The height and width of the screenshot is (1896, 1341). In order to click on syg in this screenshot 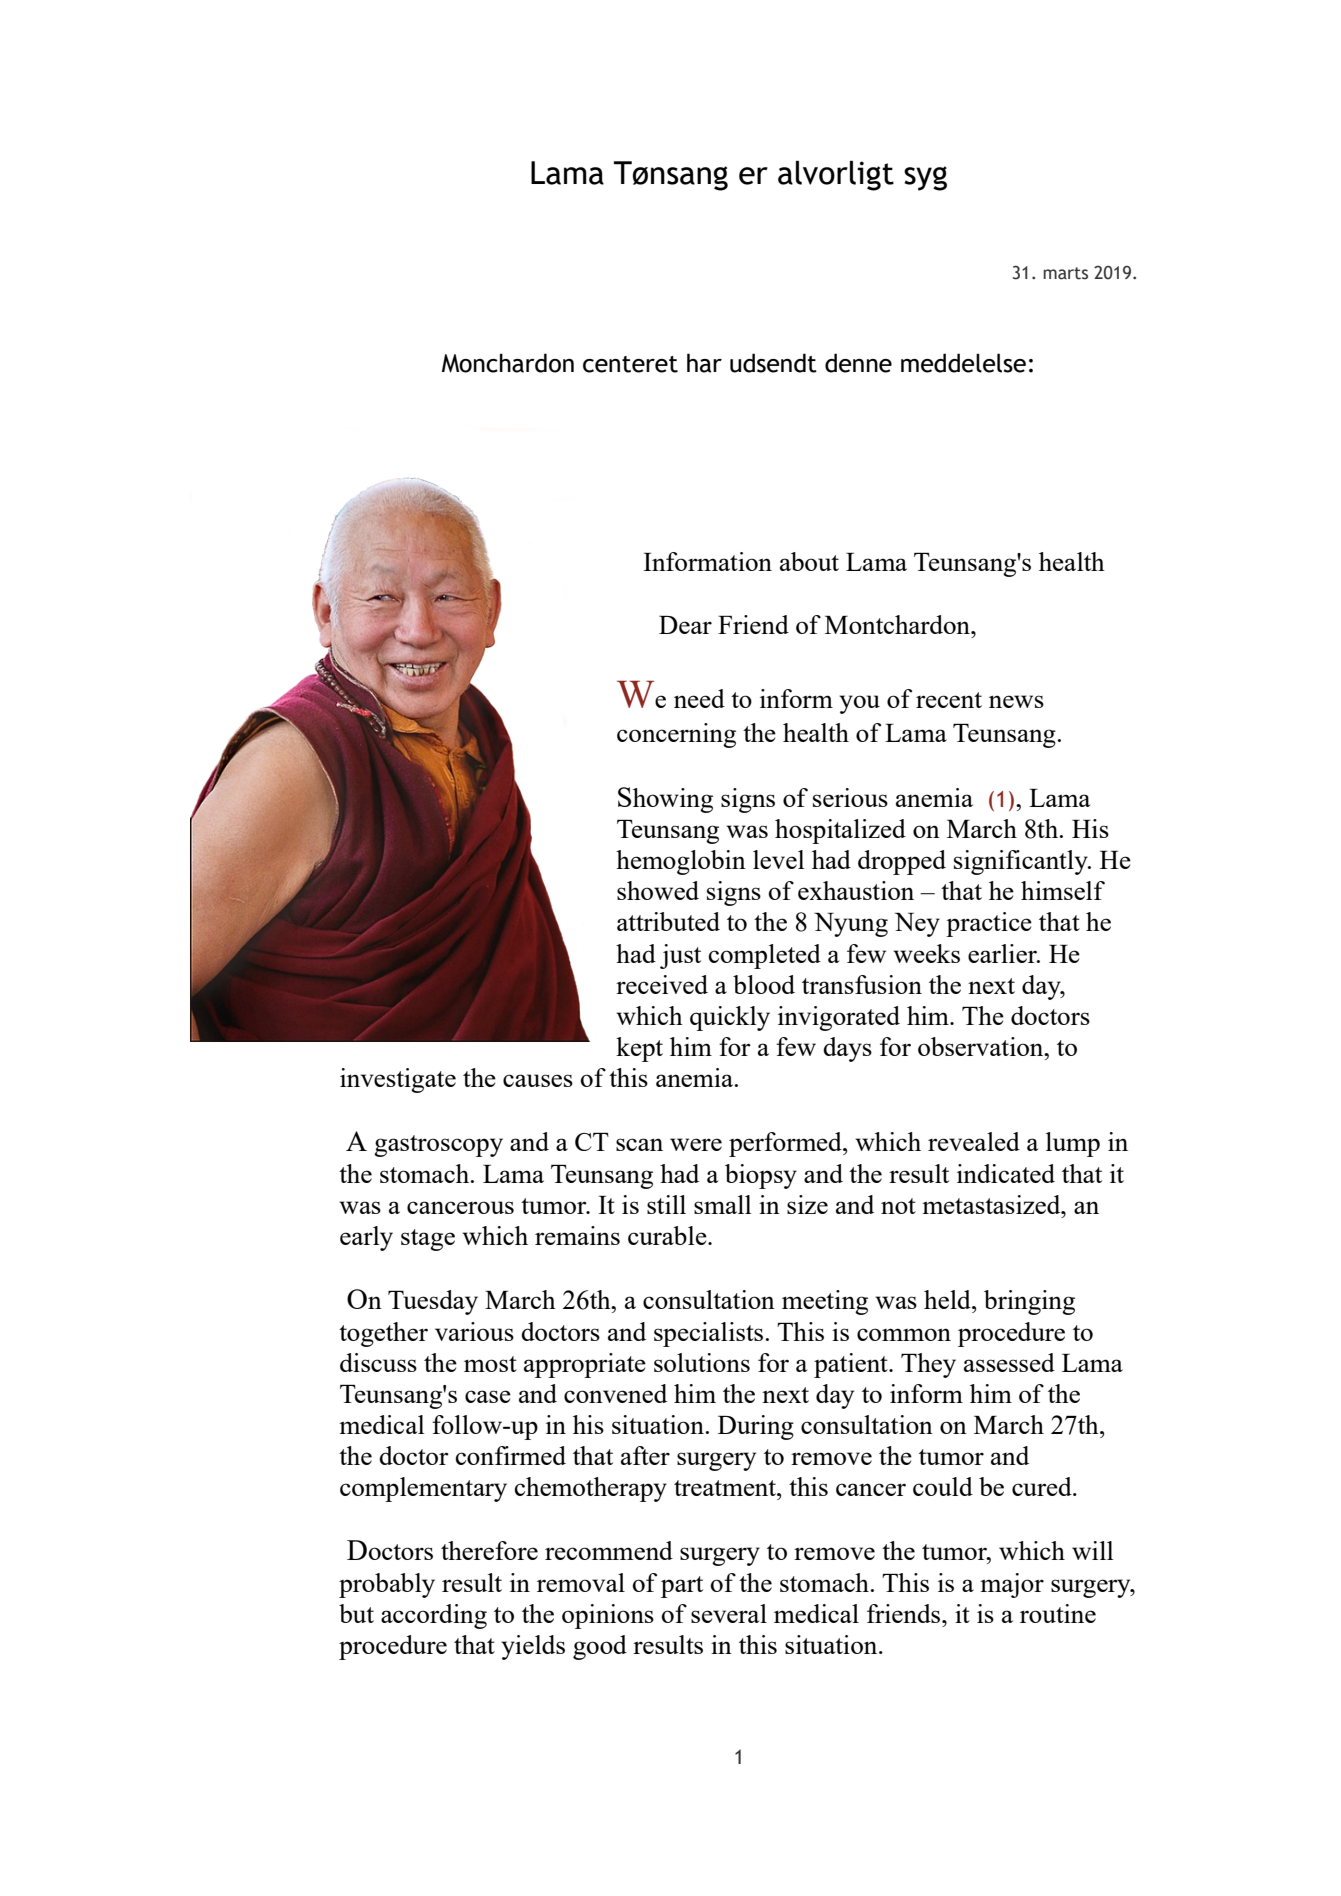, I will do `click(925, 178)`.
